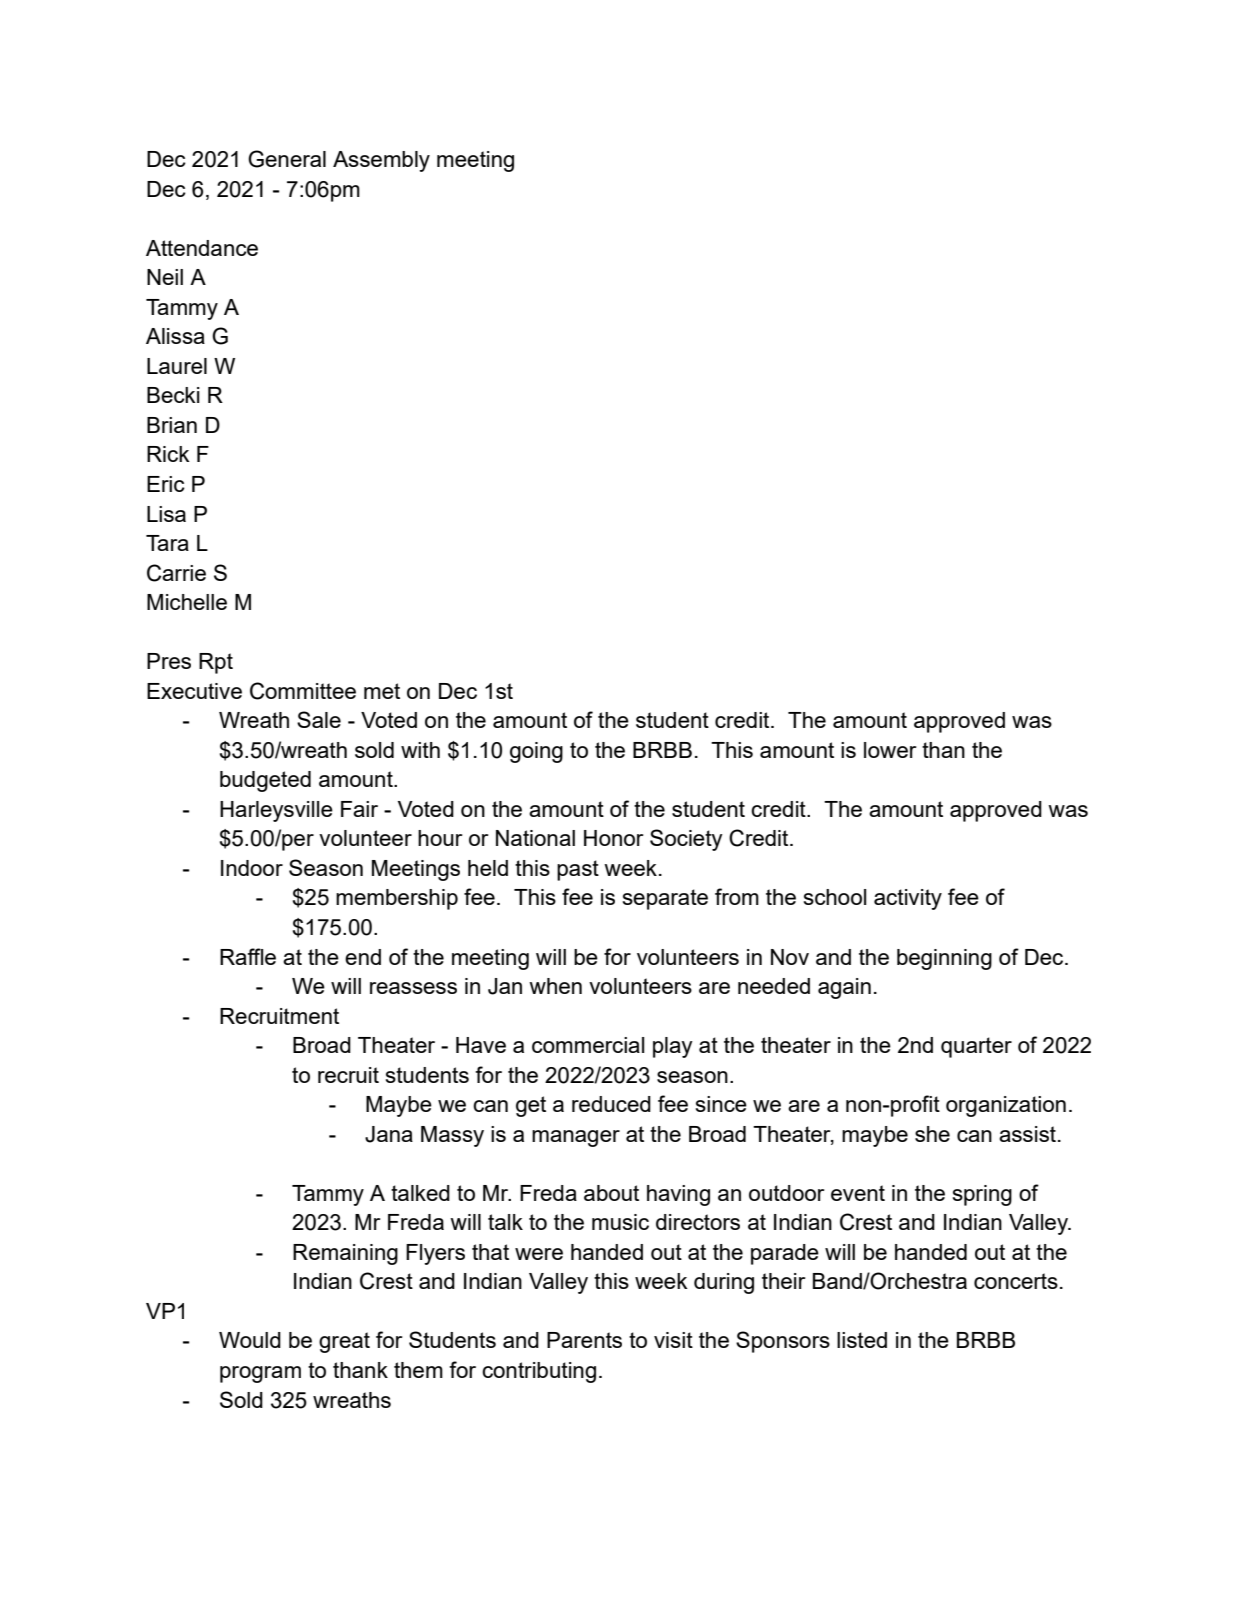  What do you see at coordinates (202, 248) in the screenshot?
I see `Attendance` at bounding box center [202, 248].
